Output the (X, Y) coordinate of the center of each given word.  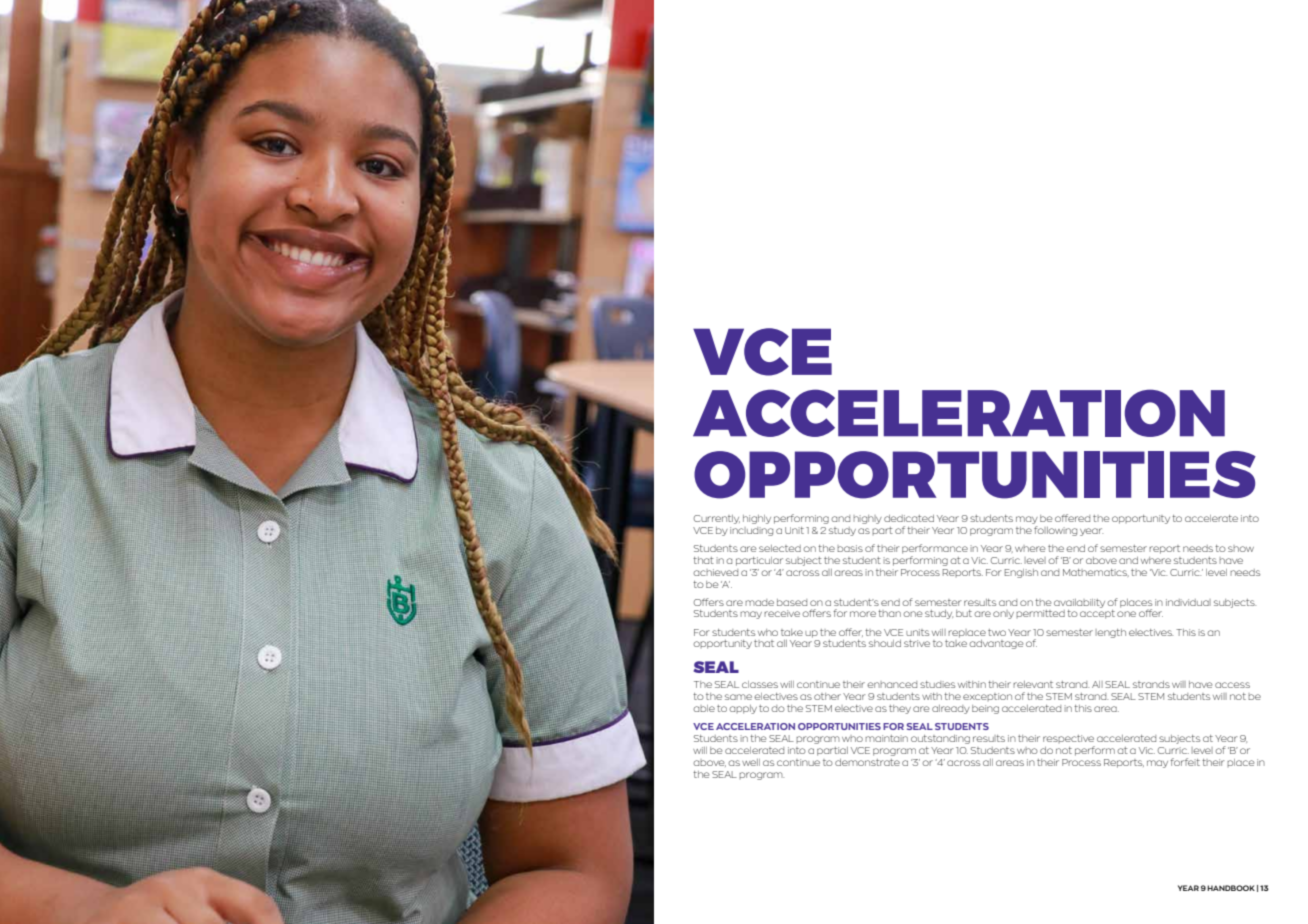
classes (760, 684)
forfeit (1185, 762)
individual (1188, 602)
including (751, 531)
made (759, 602)
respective (1068, 739)
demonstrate (867, 762)
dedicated (909, 518)
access (1232, 685)
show (1241, 548)
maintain (886, 738)
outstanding (940, 739)
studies (937, 684)
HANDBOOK (1231, 888)
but (964, 613)
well (751, 762)
